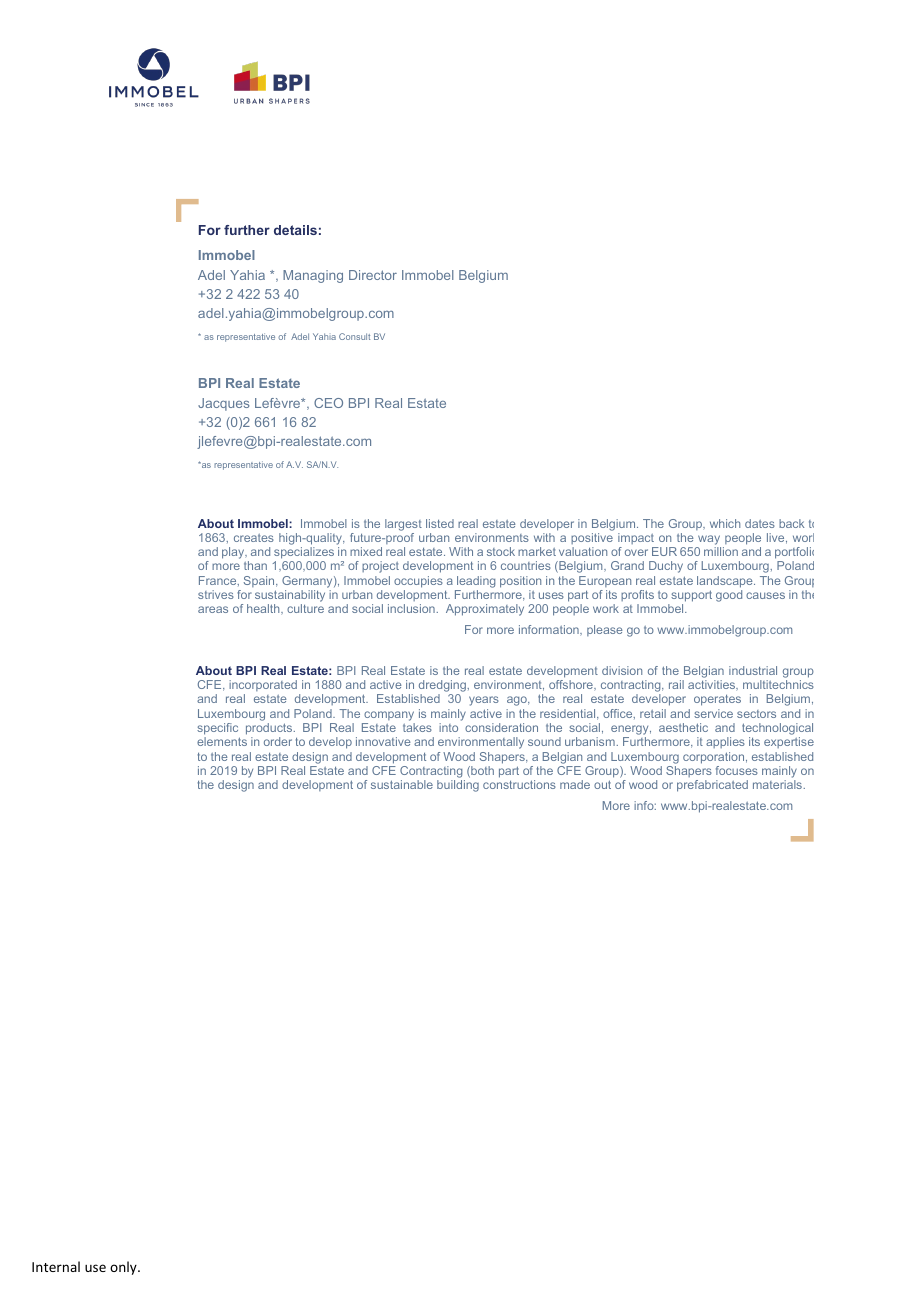 This screenshot has height=1308, width=924. Describe the element at coordinates (295, 230) in the screenshot. I see `details` at that location.
